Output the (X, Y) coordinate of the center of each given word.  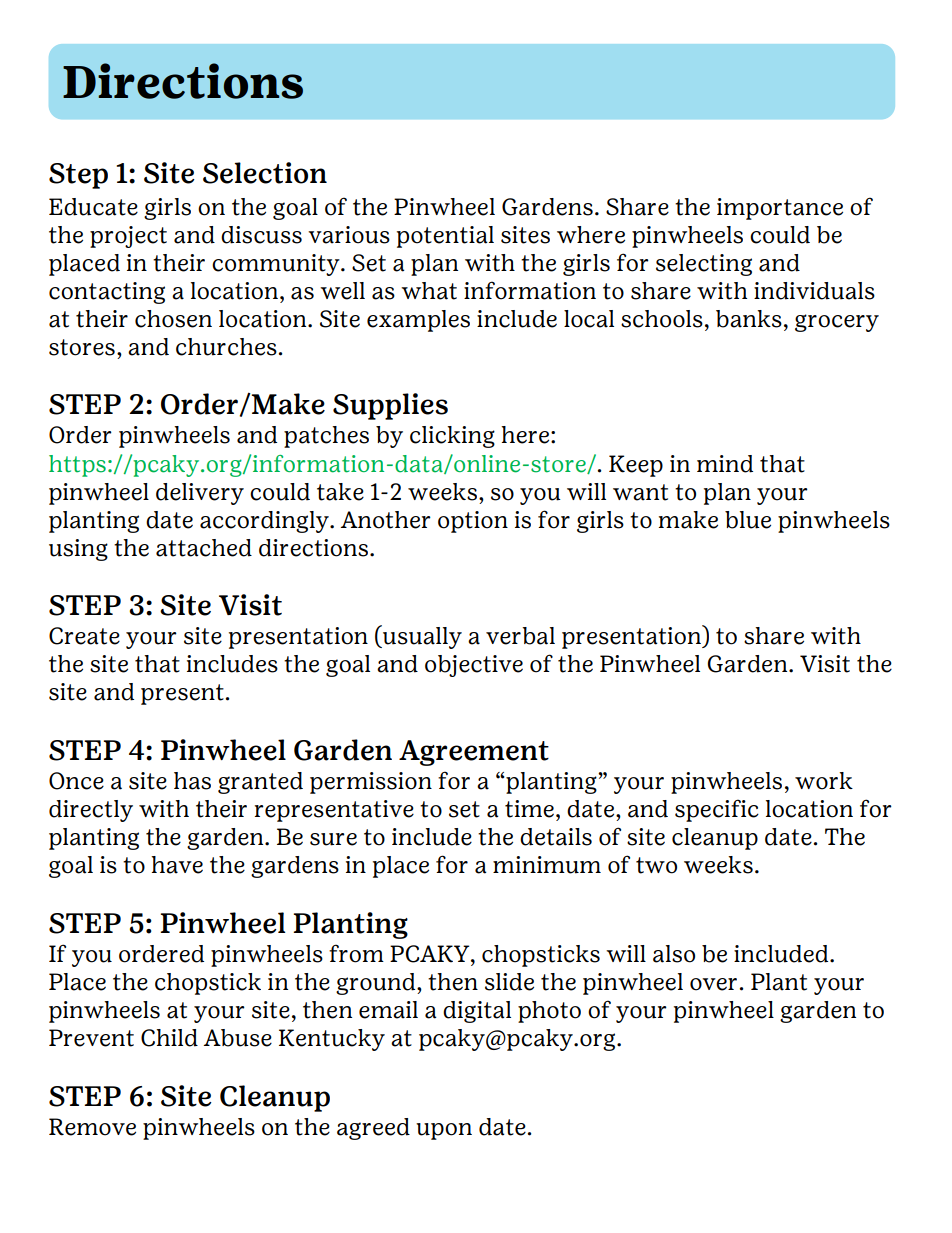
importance (780, 209)
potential (445, 237)
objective (474, 666)
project (128, 237)
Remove (92, 1127)
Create (84, 636)
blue (748, 520)
